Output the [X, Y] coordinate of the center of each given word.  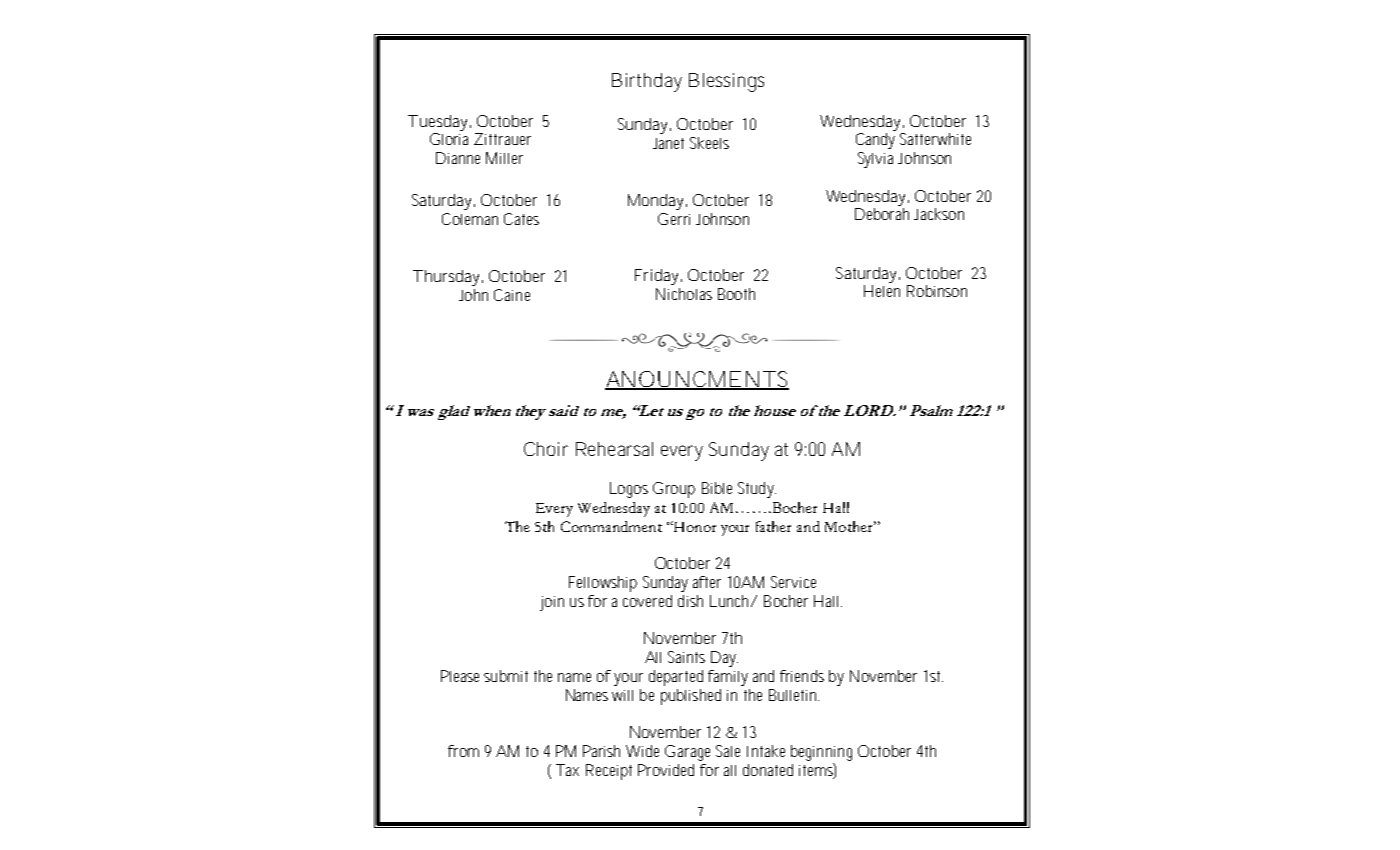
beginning [821, 753]
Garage [687, 753]
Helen [882, 291]
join [552, 603]
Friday [658, 277]
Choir [546, 449]
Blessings [726, 82]
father [773, 526]
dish [690, 601]
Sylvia [875, 160]
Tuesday [439, 123]
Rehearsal [614, 449]
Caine [512, 295]
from [463, 751]
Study [757, 490]
